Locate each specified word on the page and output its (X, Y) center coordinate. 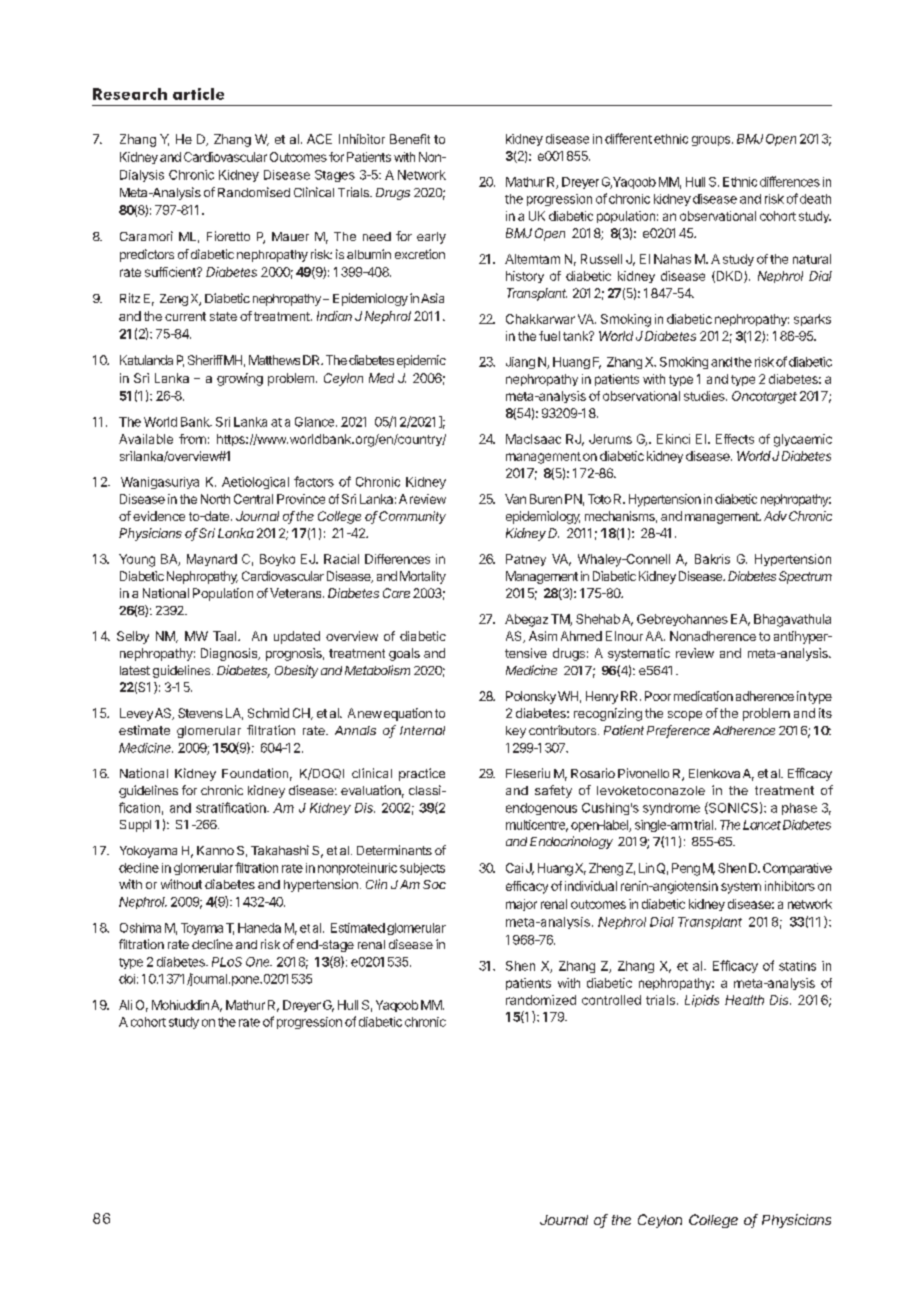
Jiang (520, 363)
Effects (735, 439)
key (516, 732)
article (198, 94)
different (628, 138)
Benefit (410, 139)
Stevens (200, 713)
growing (240, 379)
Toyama (202, 929)
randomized (541, 1000)
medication (703, 696)
